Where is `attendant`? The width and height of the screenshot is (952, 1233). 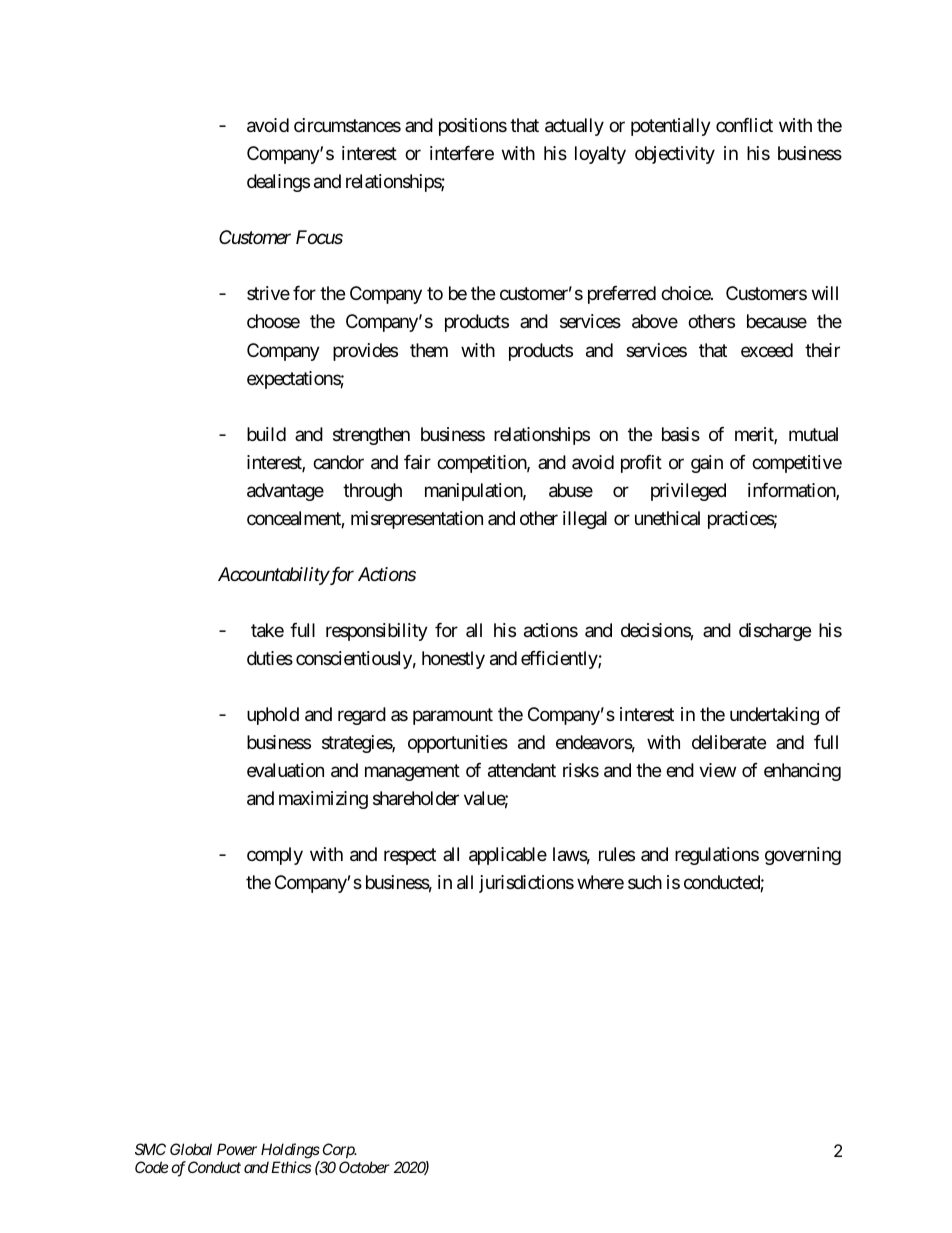 attendant is located at coordinates (522, 770).
